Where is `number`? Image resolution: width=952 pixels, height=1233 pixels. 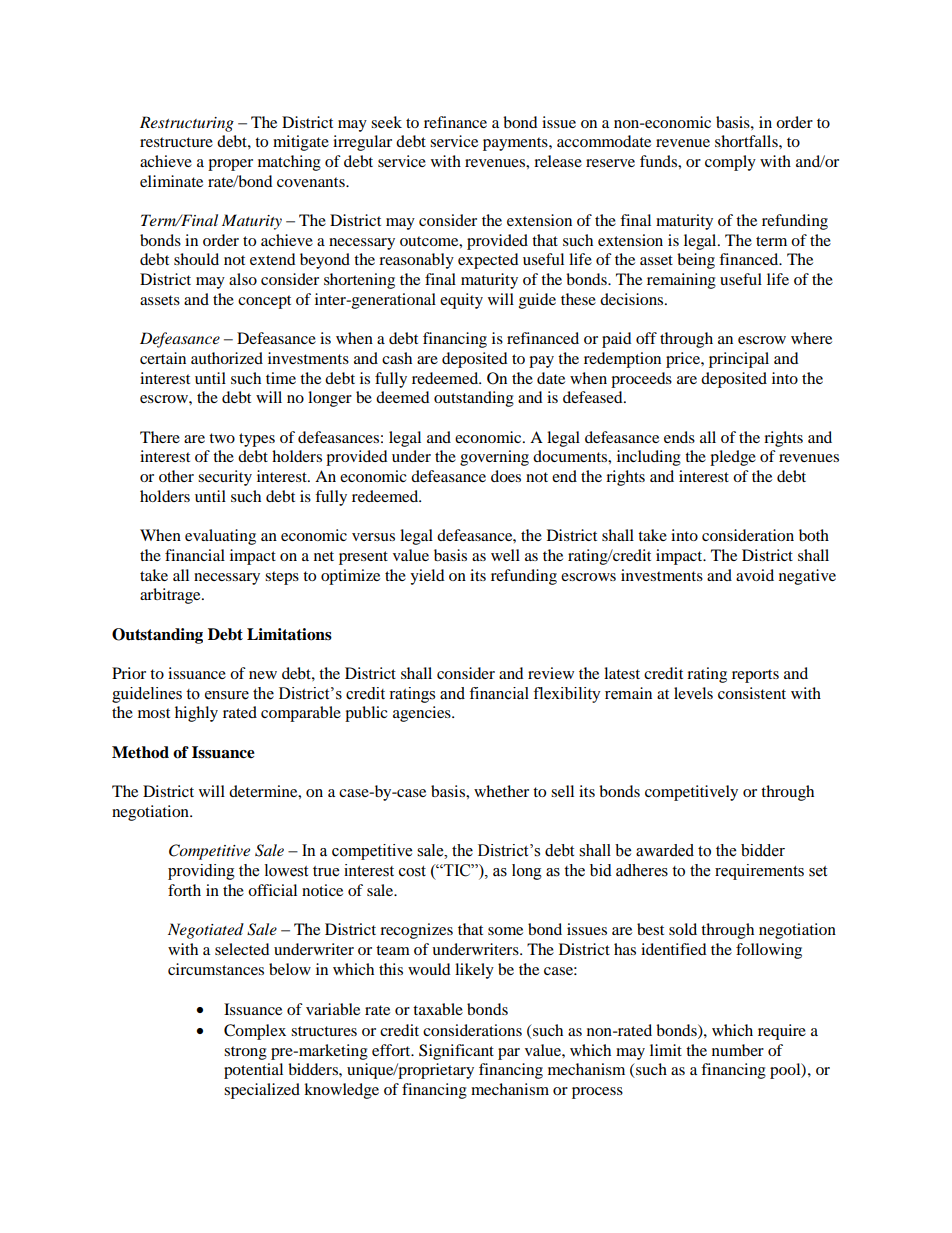 number is located at coordinates (738, 1050).
